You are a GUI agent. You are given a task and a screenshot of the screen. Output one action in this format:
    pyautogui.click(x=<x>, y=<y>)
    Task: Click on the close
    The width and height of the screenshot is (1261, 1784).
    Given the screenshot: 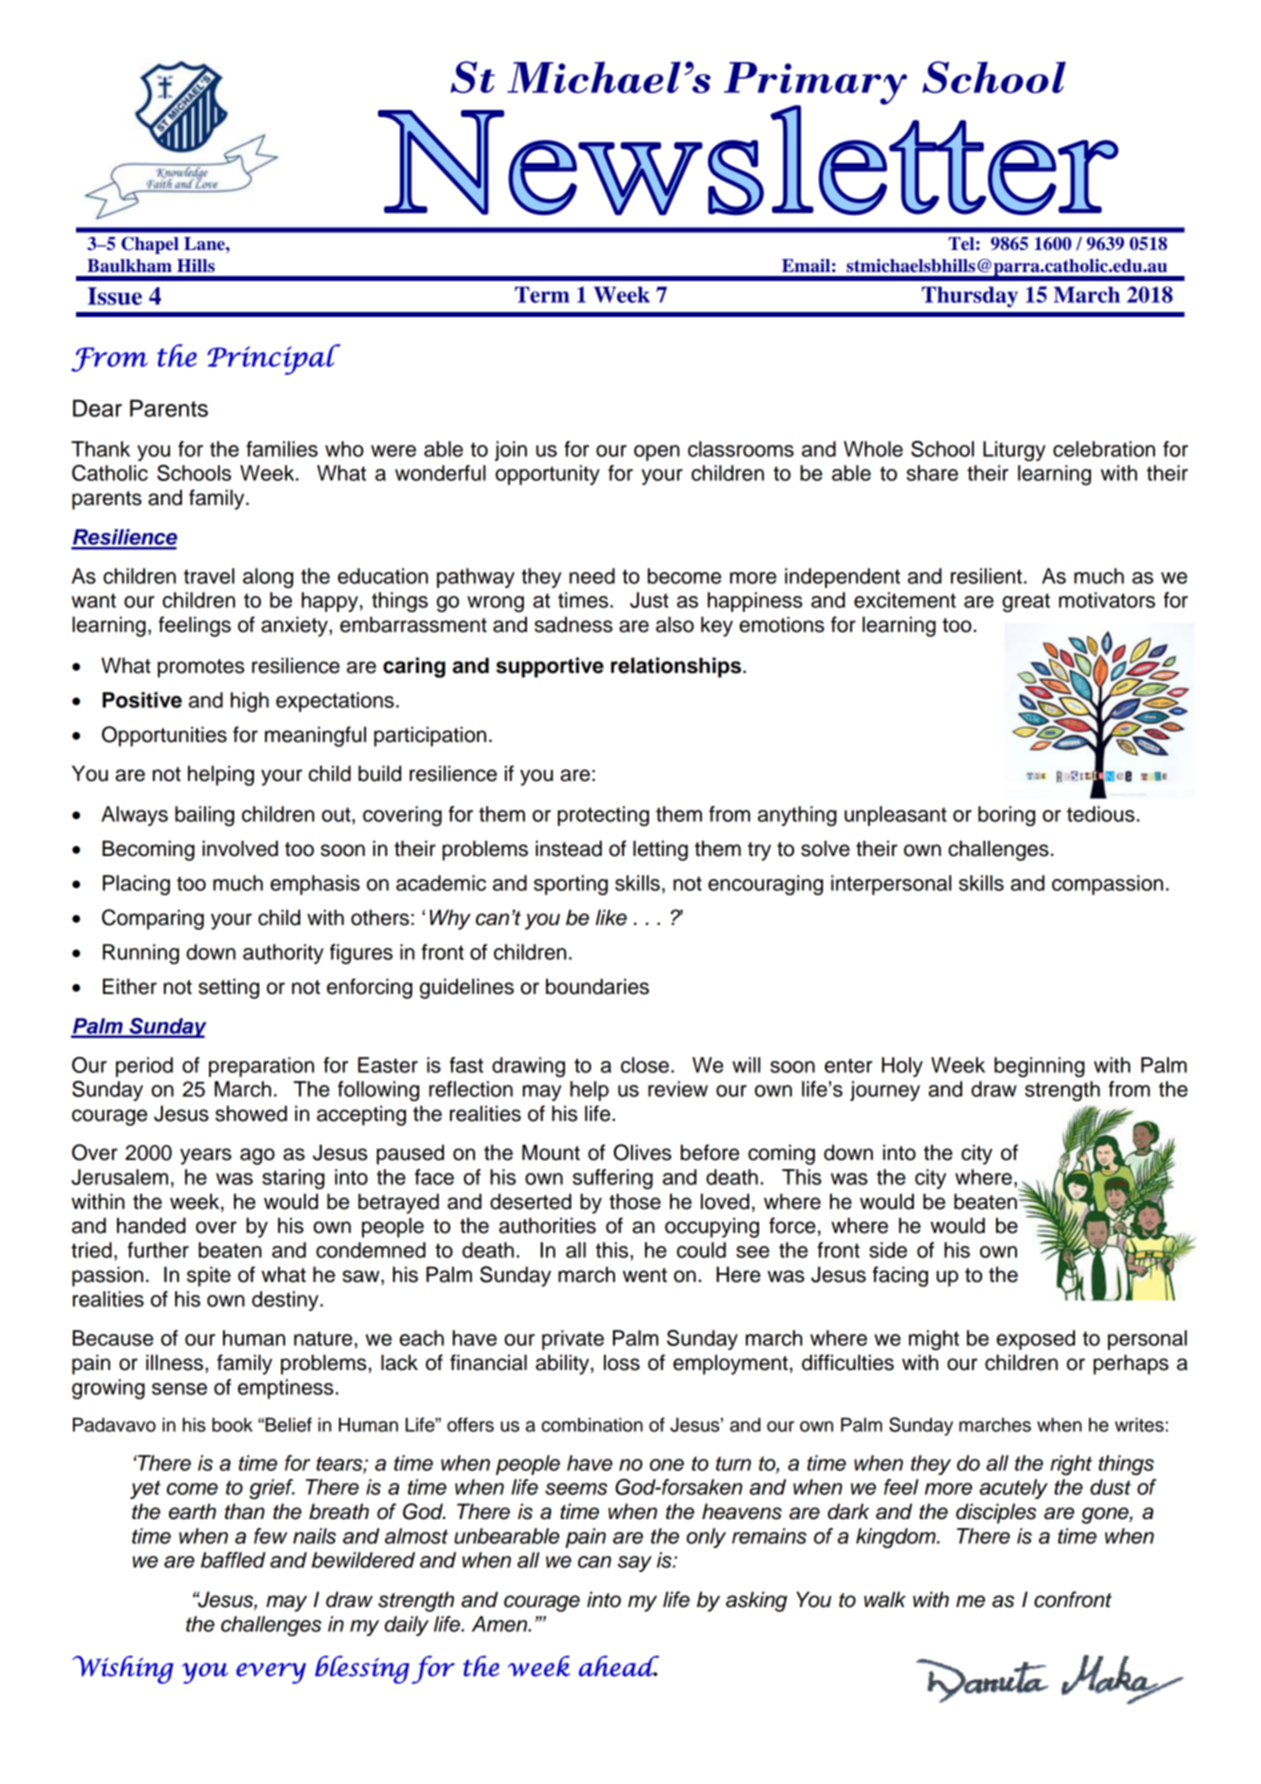 What is the action you would take?
    pyautogui.click(x=645, y=1065)
